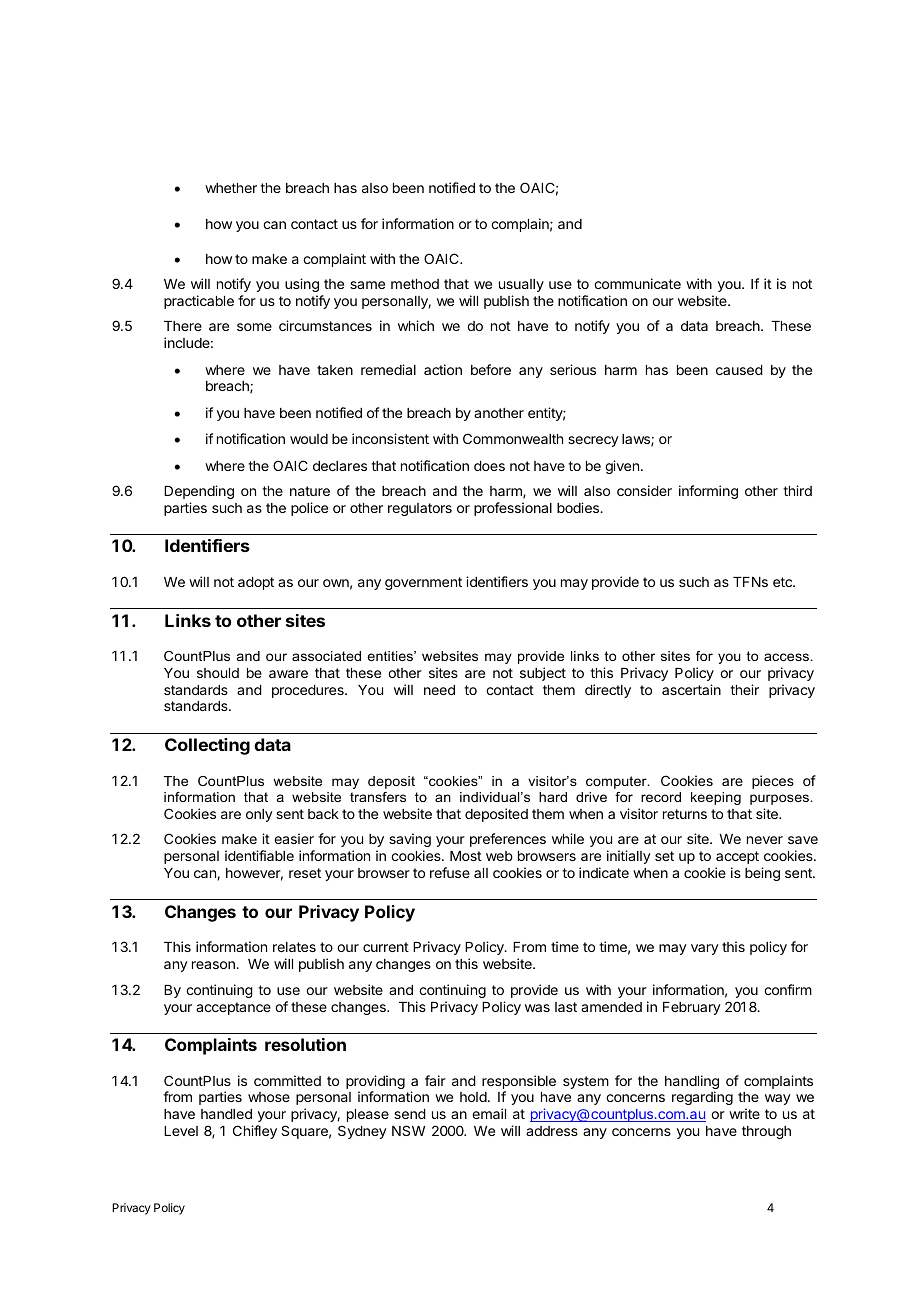 Image resolution: width=924 pixels, height=1307 pixels. Describe the element at coordinates (513, 509) in the screenshot. I see `professional` at that location.
